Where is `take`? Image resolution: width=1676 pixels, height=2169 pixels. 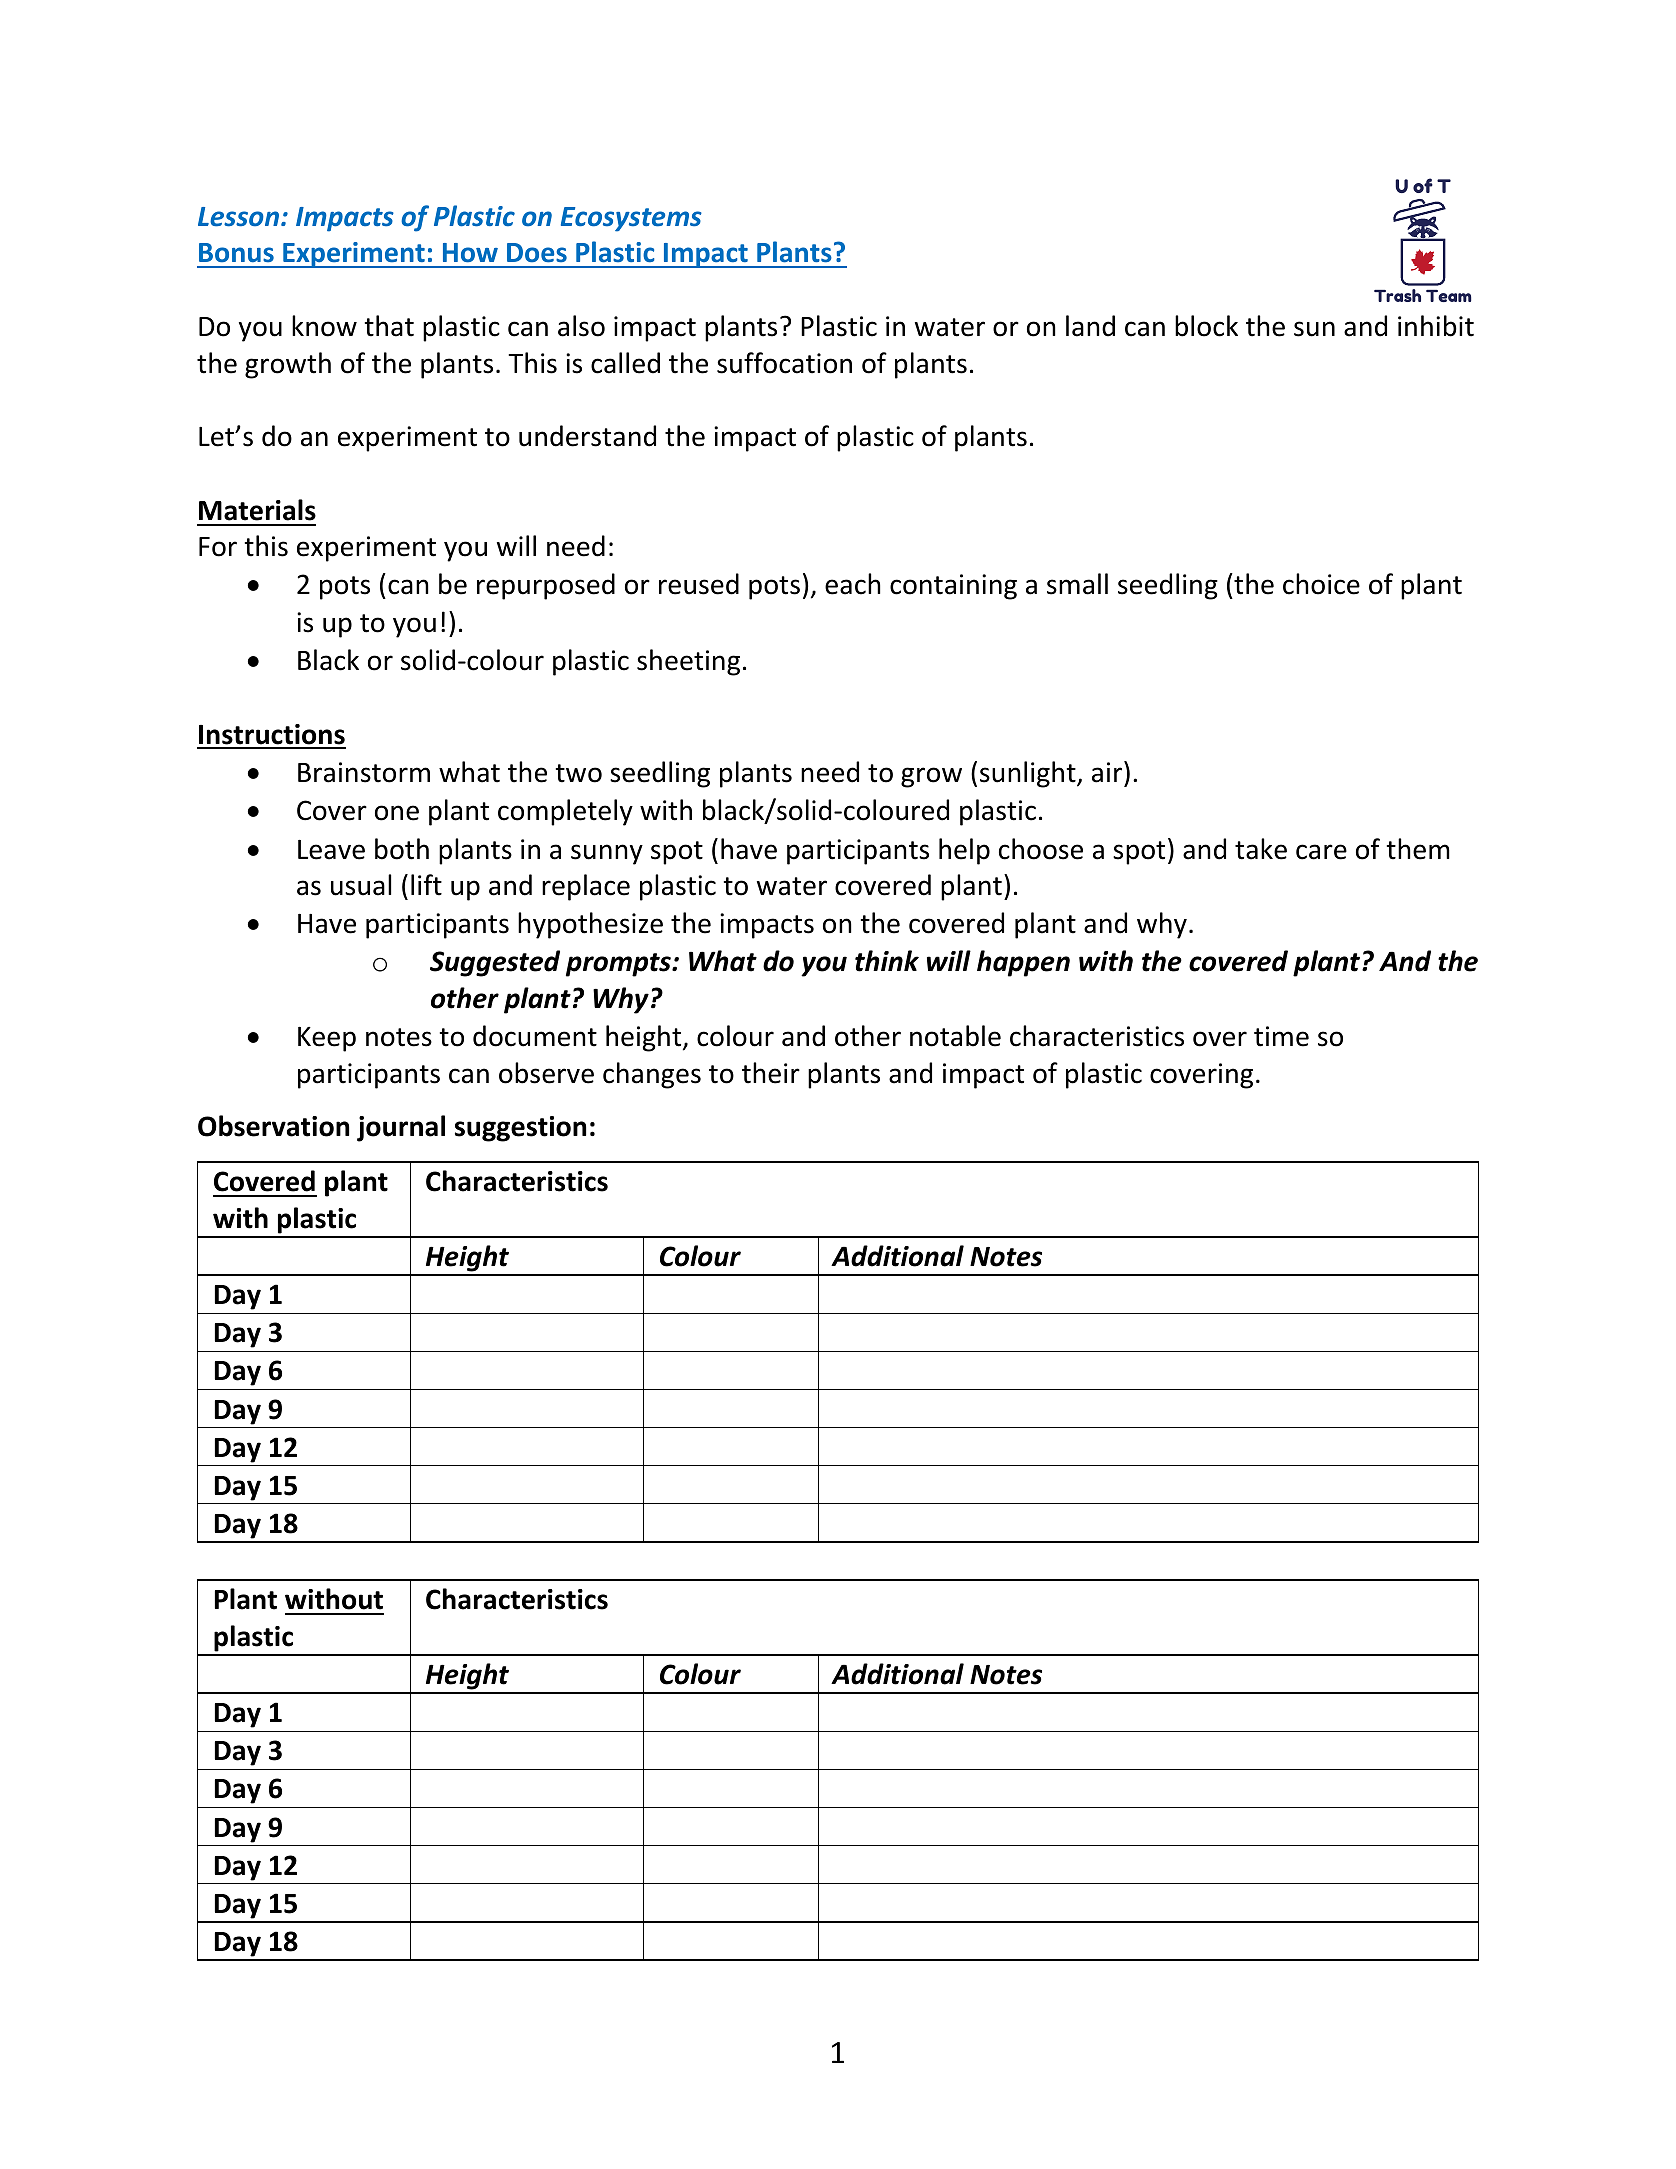 take is located at coordinates (1261, 849).
